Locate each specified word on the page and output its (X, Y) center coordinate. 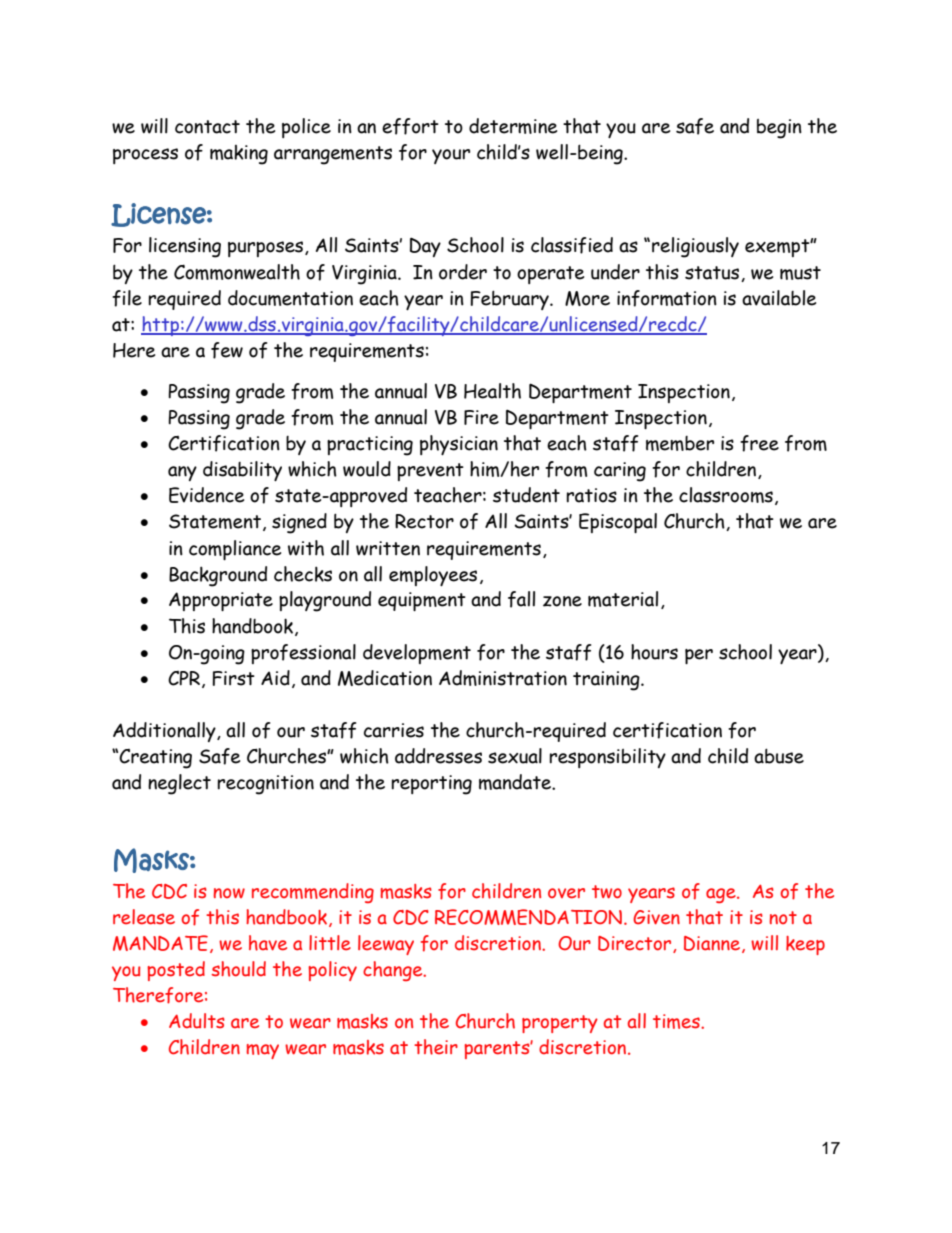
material (623, 599)
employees (433, 576)
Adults (197, 1021)
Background (218, 576)
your (451, 156)
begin (779, 129)
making (239, 155)
